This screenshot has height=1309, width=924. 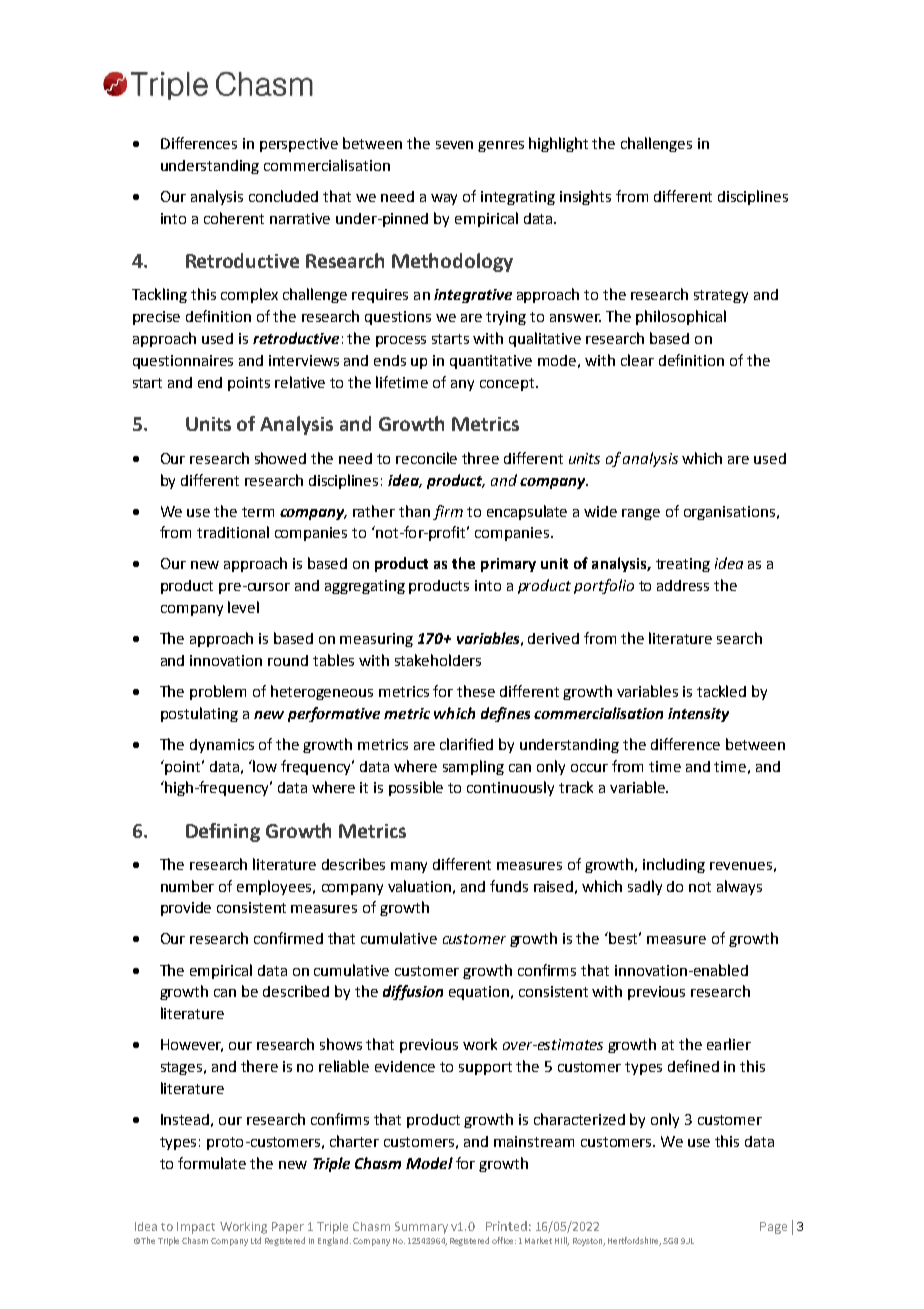 What do you see at coordinates (218, 692) in the screenshot?
I see `problem` at bounding box center [218, 692].
